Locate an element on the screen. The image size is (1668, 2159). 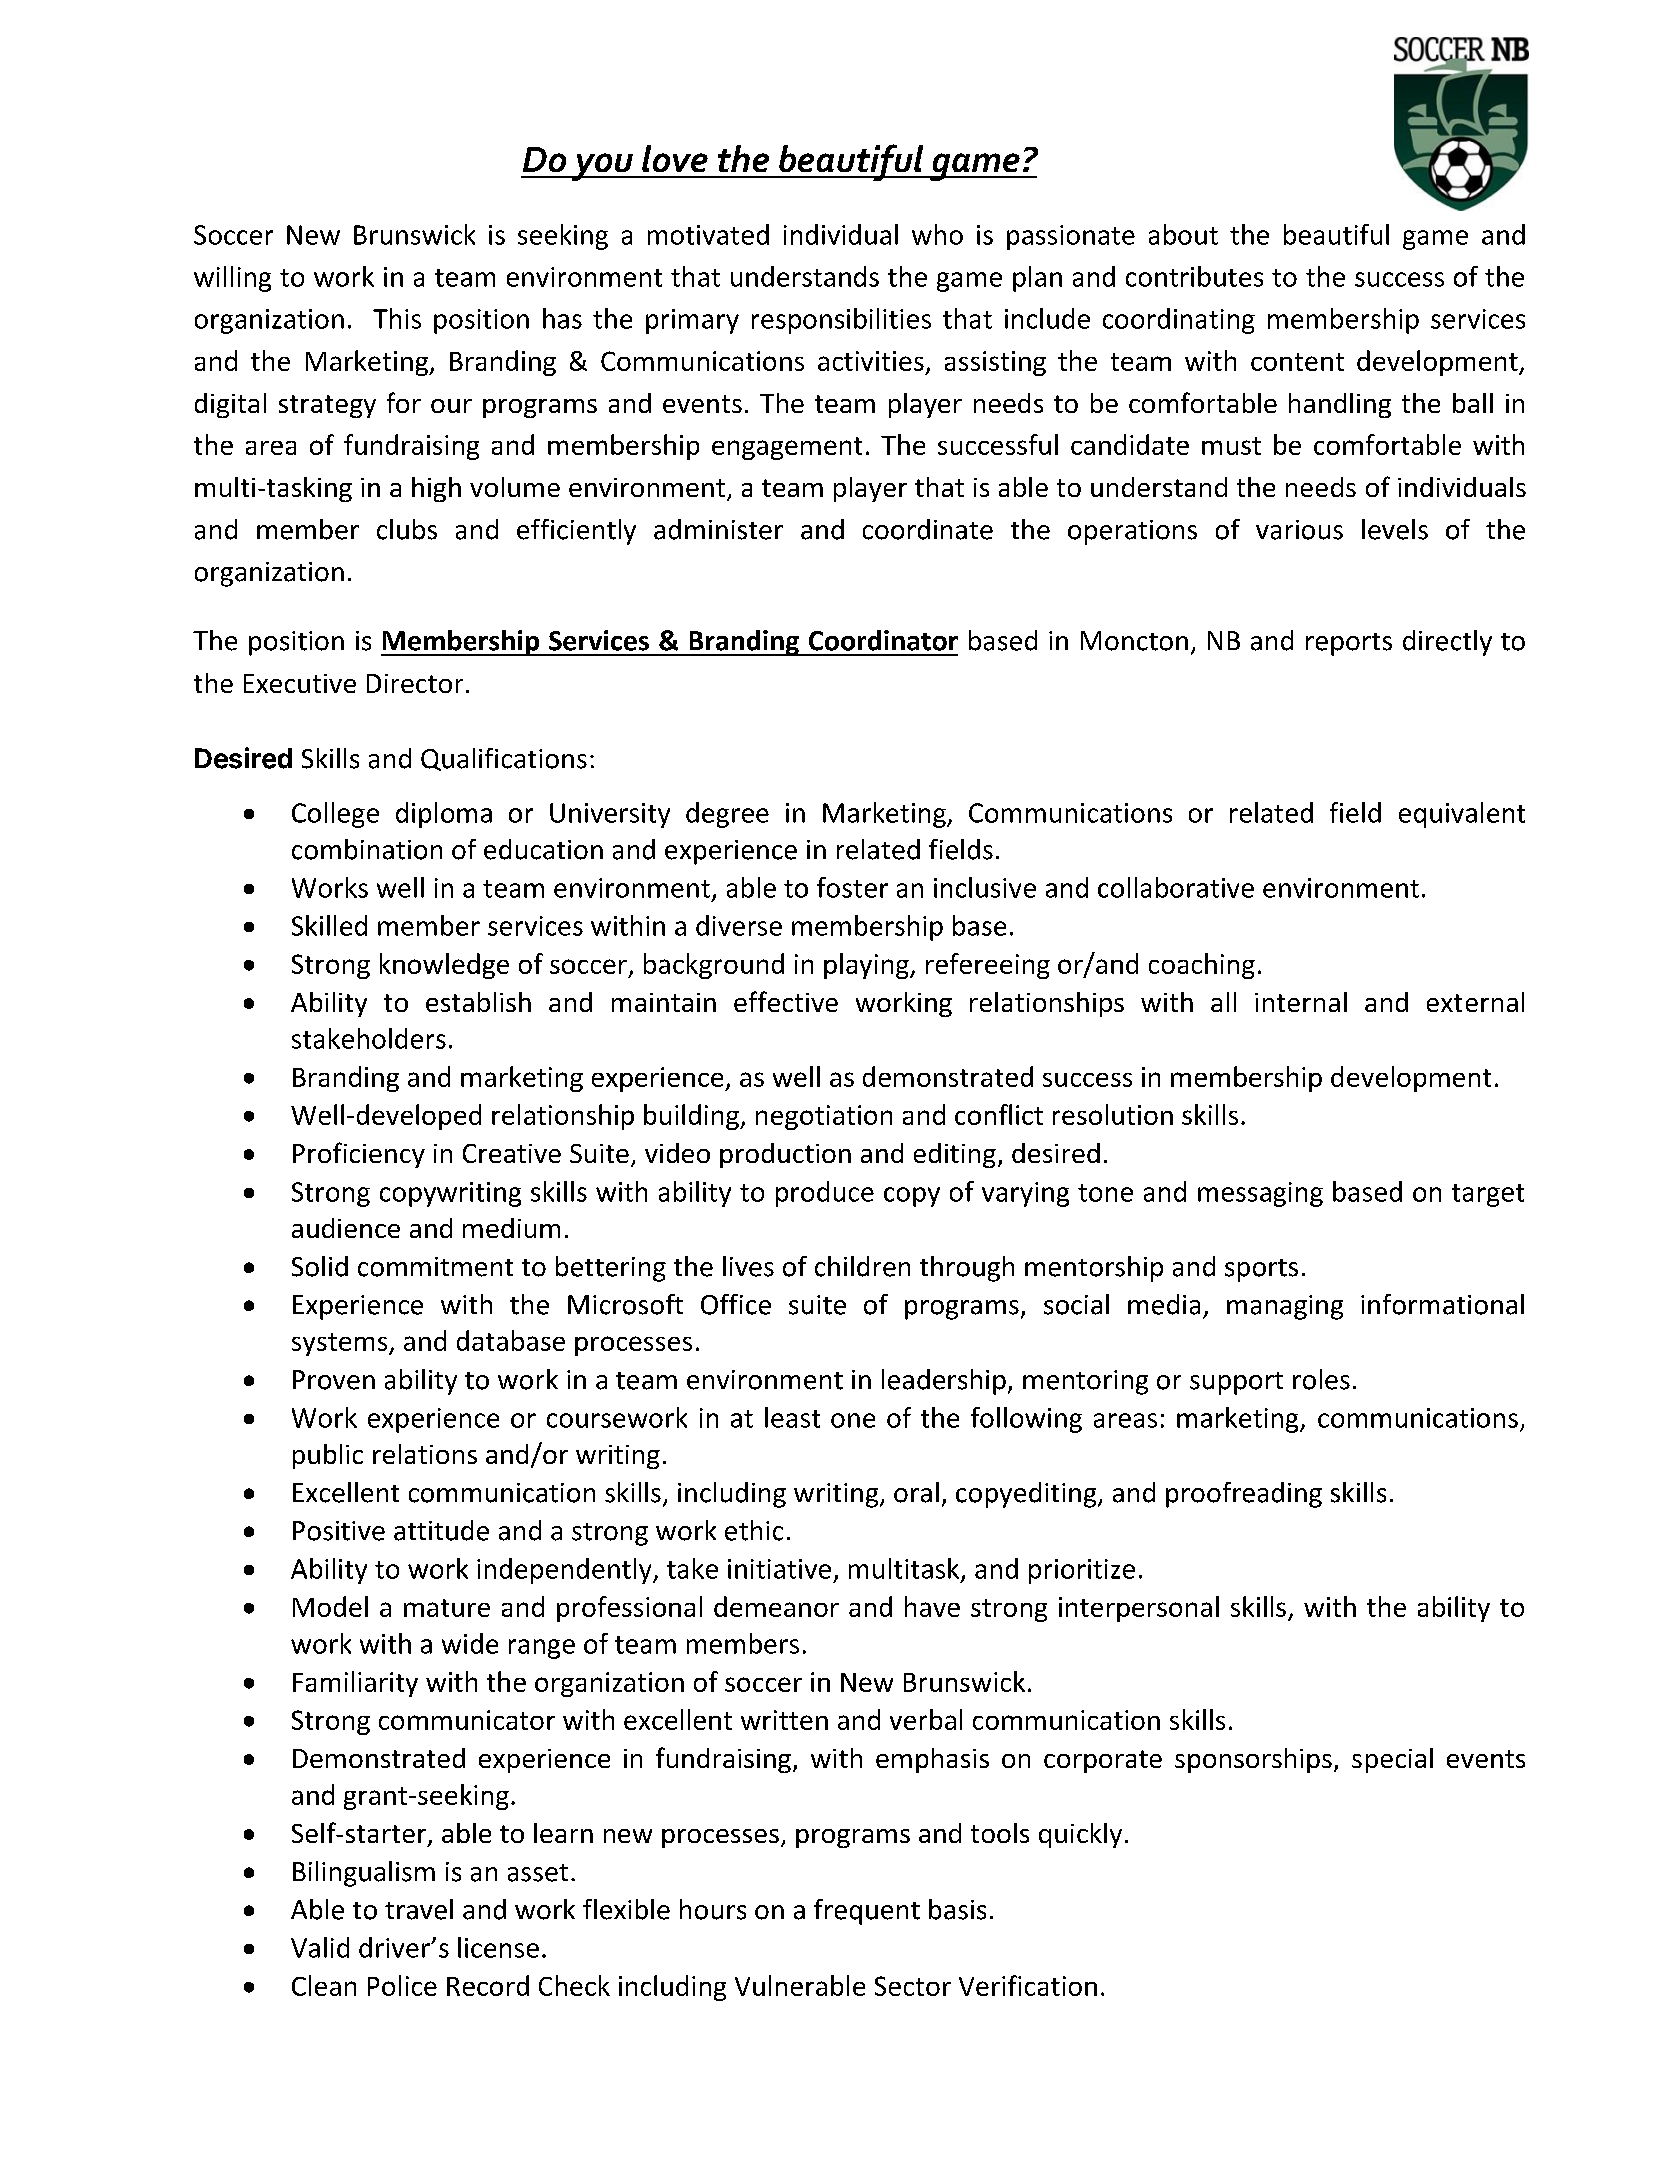
This is located at coordinates (397, 318).
